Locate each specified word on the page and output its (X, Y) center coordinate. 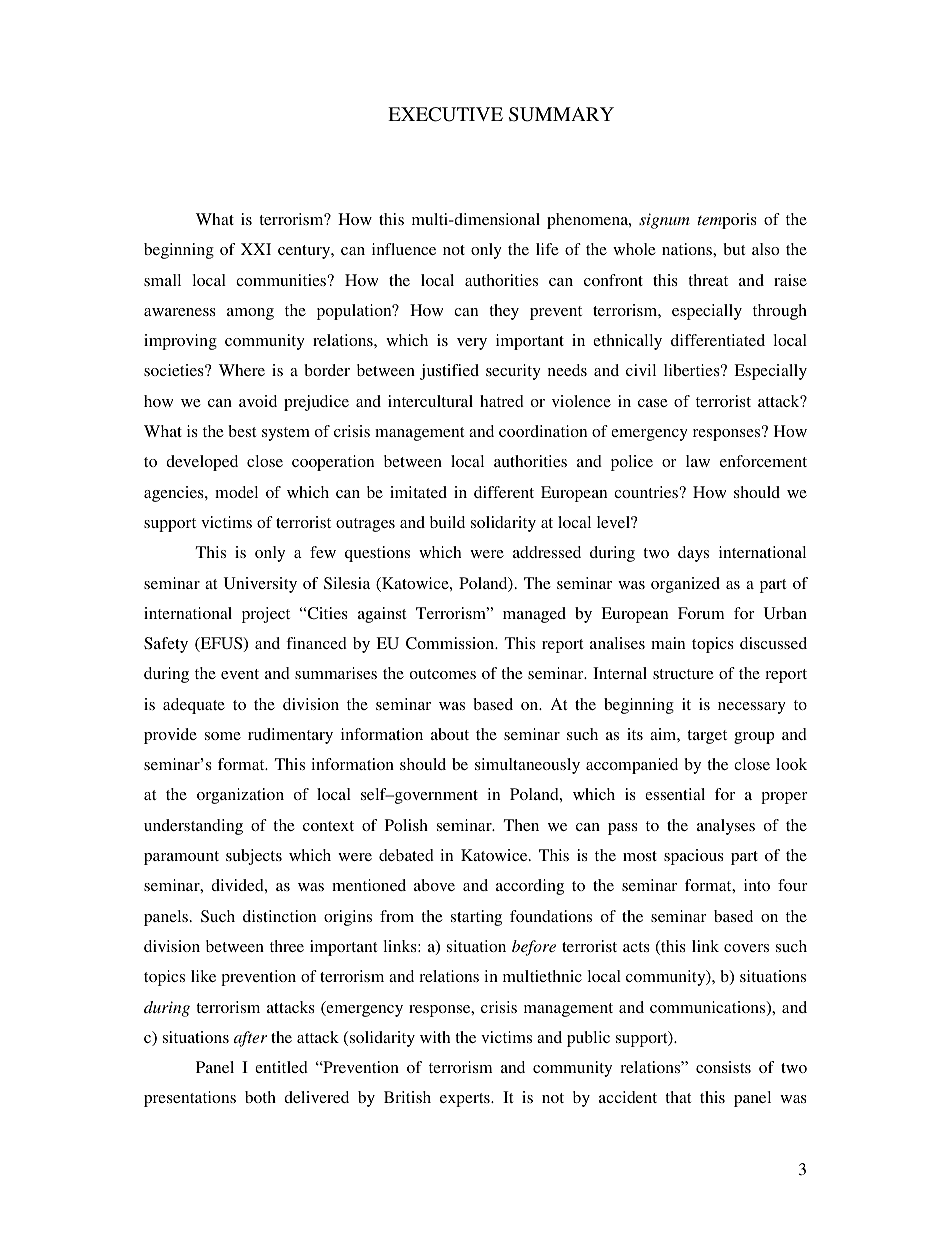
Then (521, 825)
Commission (451, 643)
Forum (701, 613)
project (266, 615)
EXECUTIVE (445, 114)
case (653, 403)
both (260, 1097)
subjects (254, 857)
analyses (726, 827)
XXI (256, 249)
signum (664, 221)
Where (242, 370)
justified (449, 372)
